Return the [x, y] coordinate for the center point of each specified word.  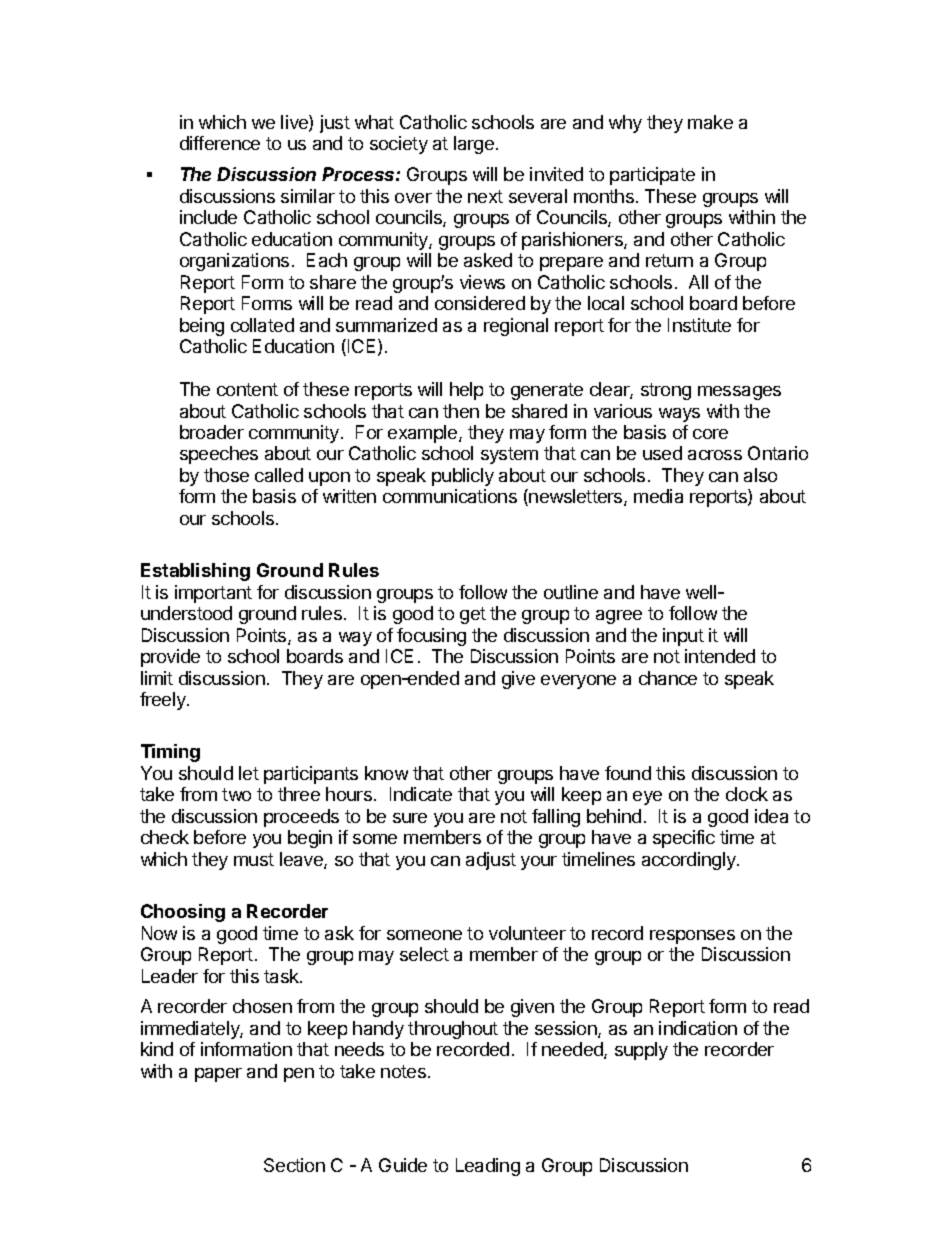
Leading [488, 1167]
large [474, 145]
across [715, 455]
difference [220, 143]
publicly [463, 477]
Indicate [421, 794]
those [226, 475]
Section [294, 1165]
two [236, 794]
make [710, 122]
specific [684, 839]
